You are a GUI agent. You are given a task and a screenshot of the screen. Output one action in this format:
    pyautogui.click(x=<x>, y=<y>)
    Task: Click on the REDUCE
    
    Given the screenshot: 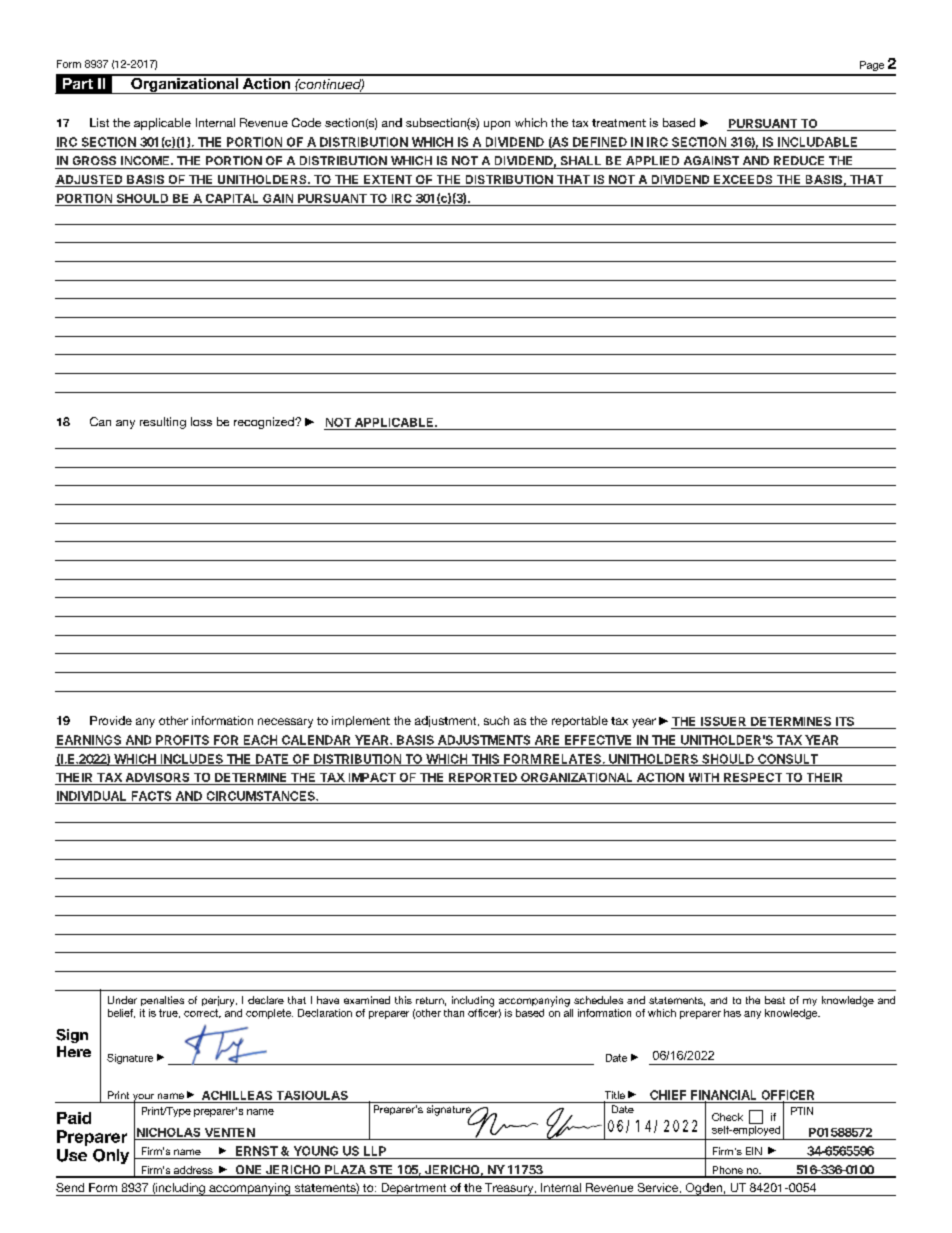 What is the action you would take?
    pyautogui.click(x=799, y=160)
